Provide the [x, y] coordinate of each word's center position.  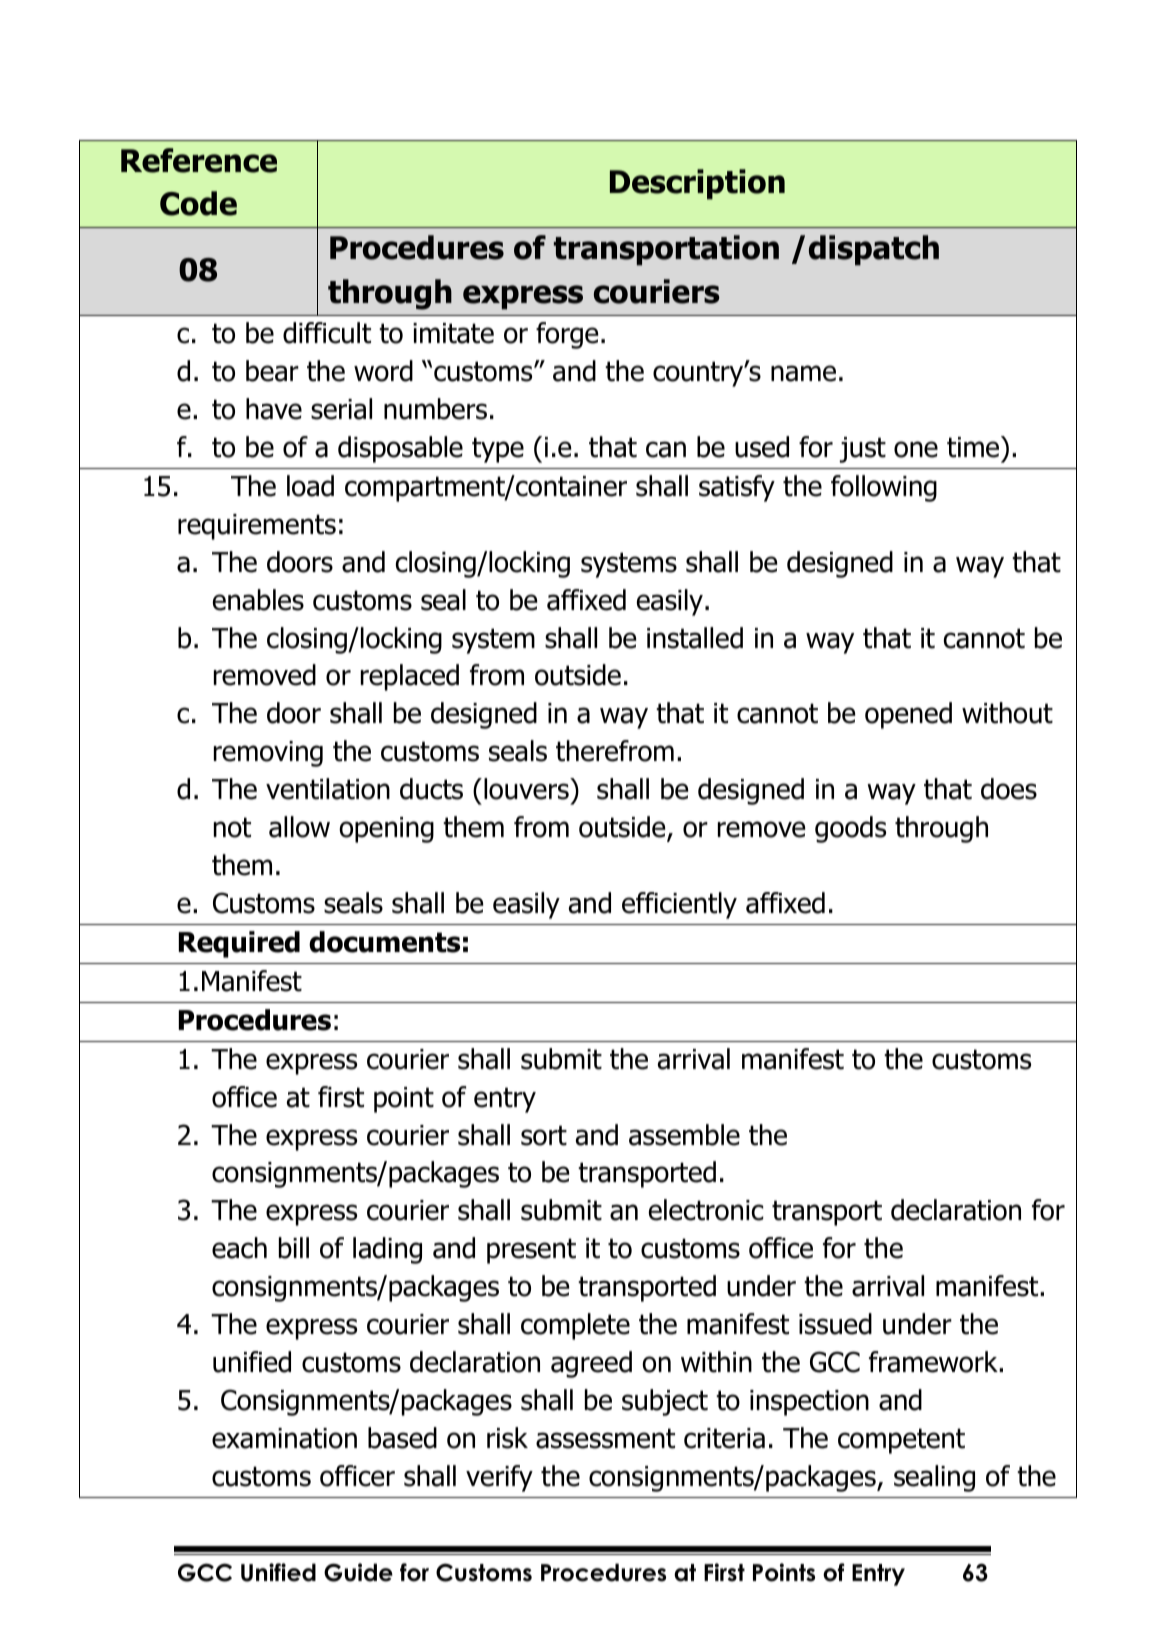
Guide [358, 1572]
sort [544, 1135]
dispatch [874, 250]
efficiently [679, 905]
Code [198, 203]
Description [697, 184]
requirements [257, 527]
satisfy [737, 488]
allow [299, 827]
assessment [605, 1438]
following [884, 488]
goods [850, 829]
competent [901, 1441]
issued [835, 1324]
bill [294, 1248]
